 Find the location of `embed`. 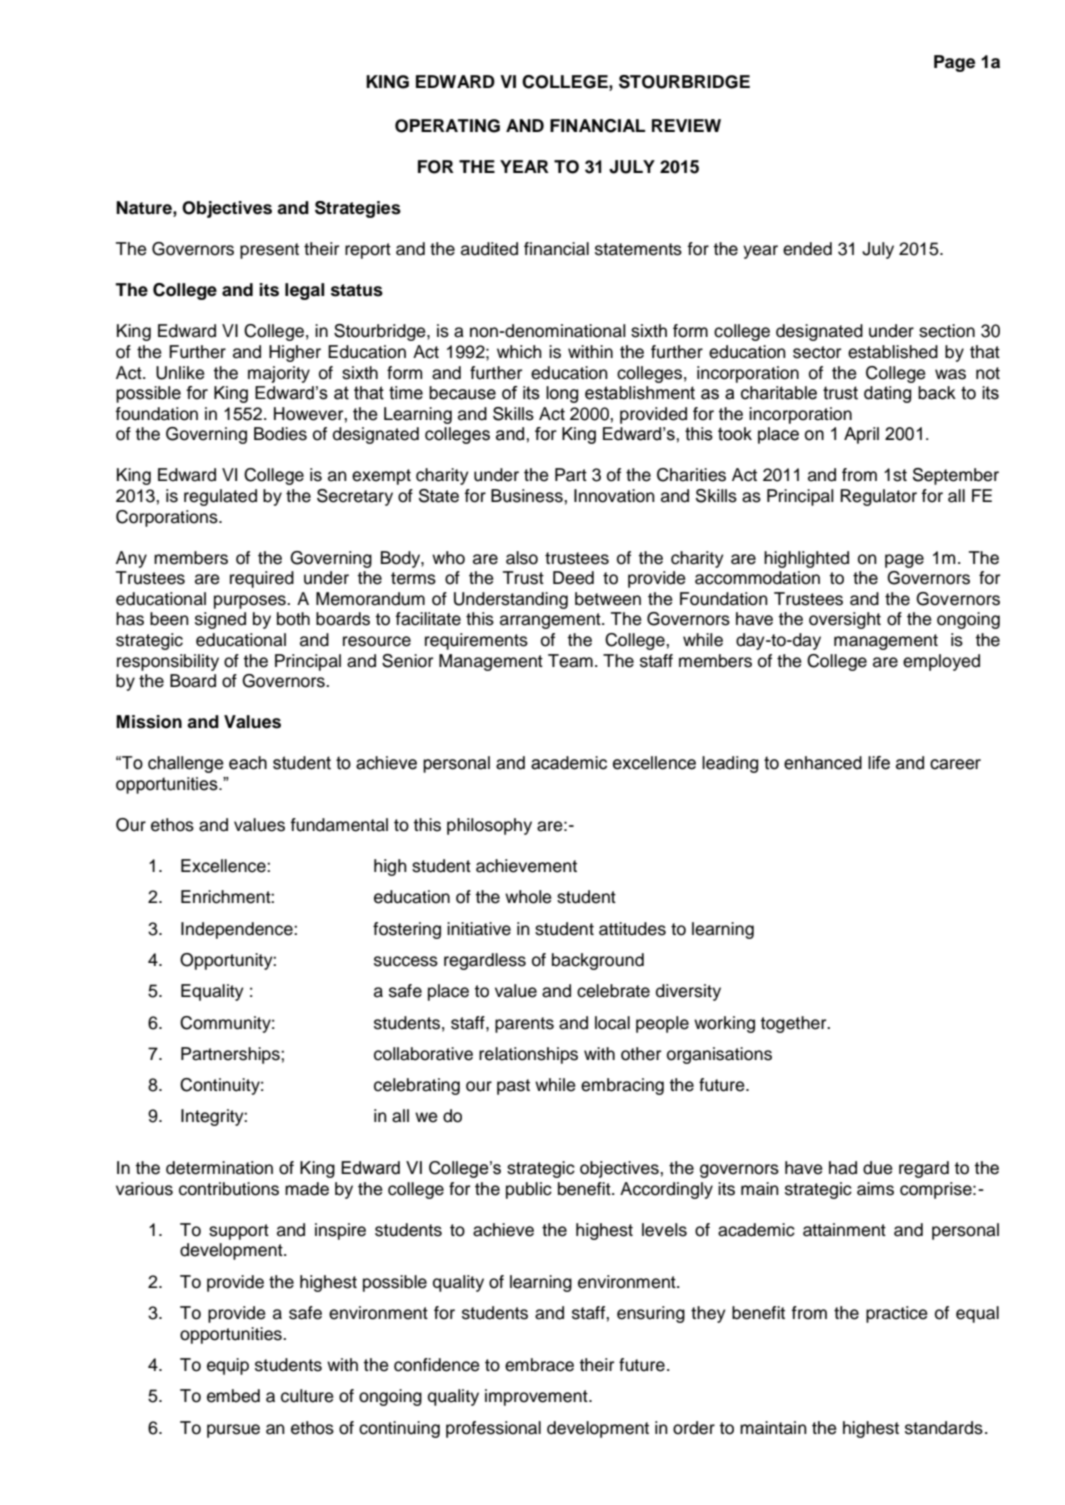

embed is located at coordinates (233, 1396).
